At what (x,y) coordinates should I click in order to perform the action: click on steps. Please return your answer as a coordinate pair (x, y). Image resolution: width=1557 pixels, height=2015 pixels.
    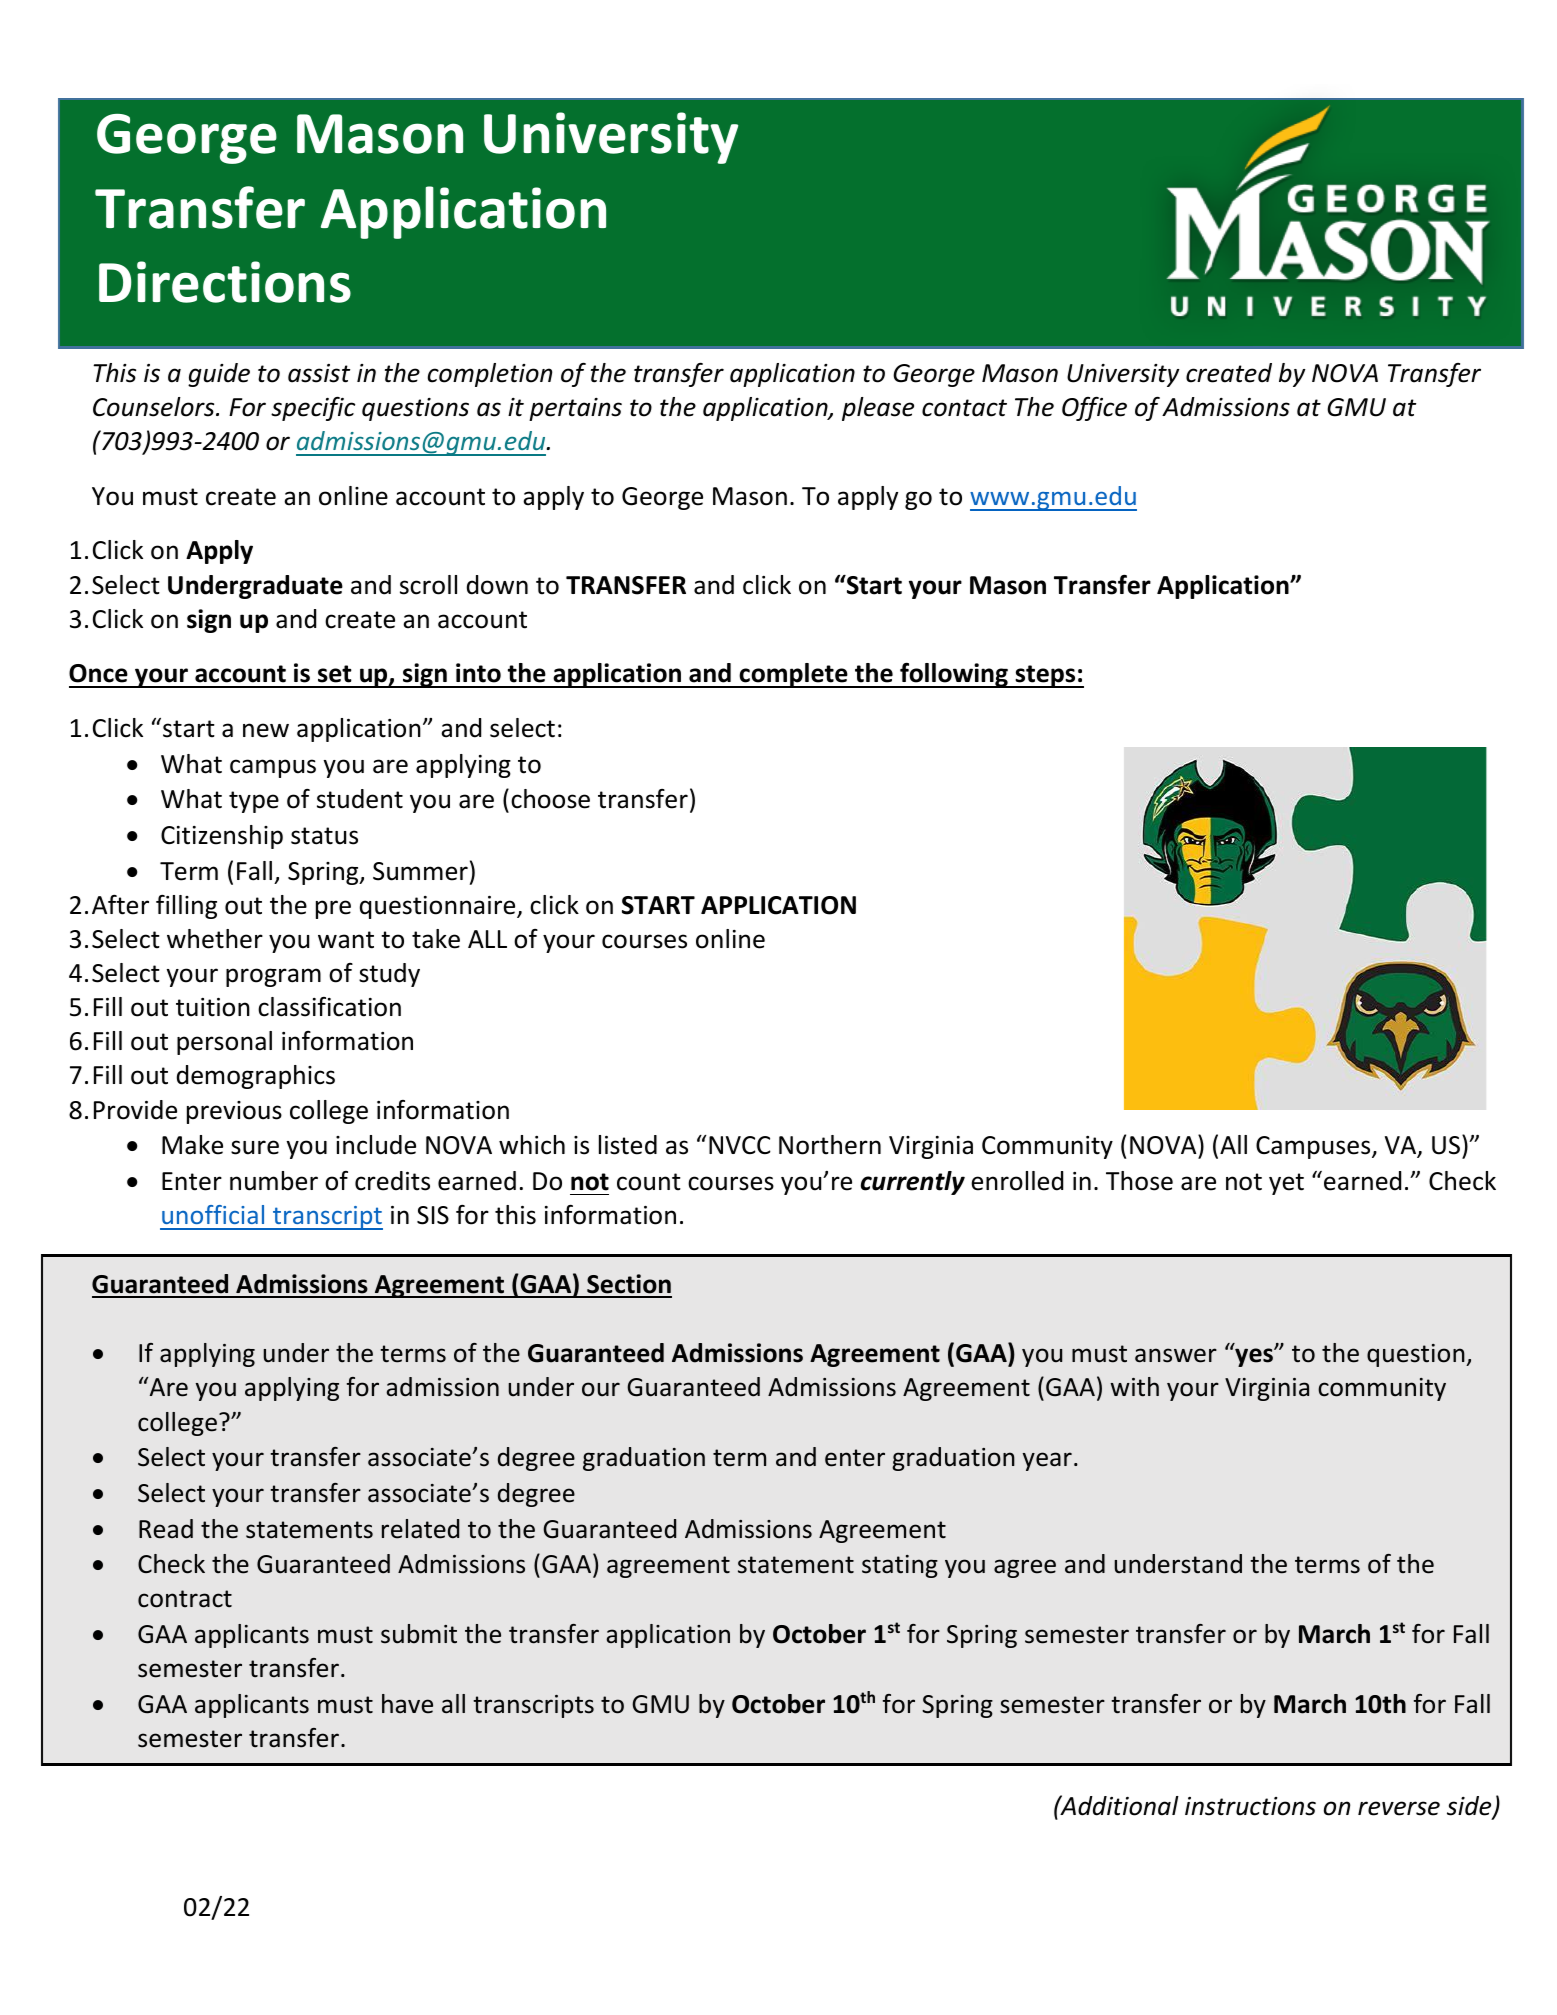
    Looking at the image, I should click on (1045, 676).
